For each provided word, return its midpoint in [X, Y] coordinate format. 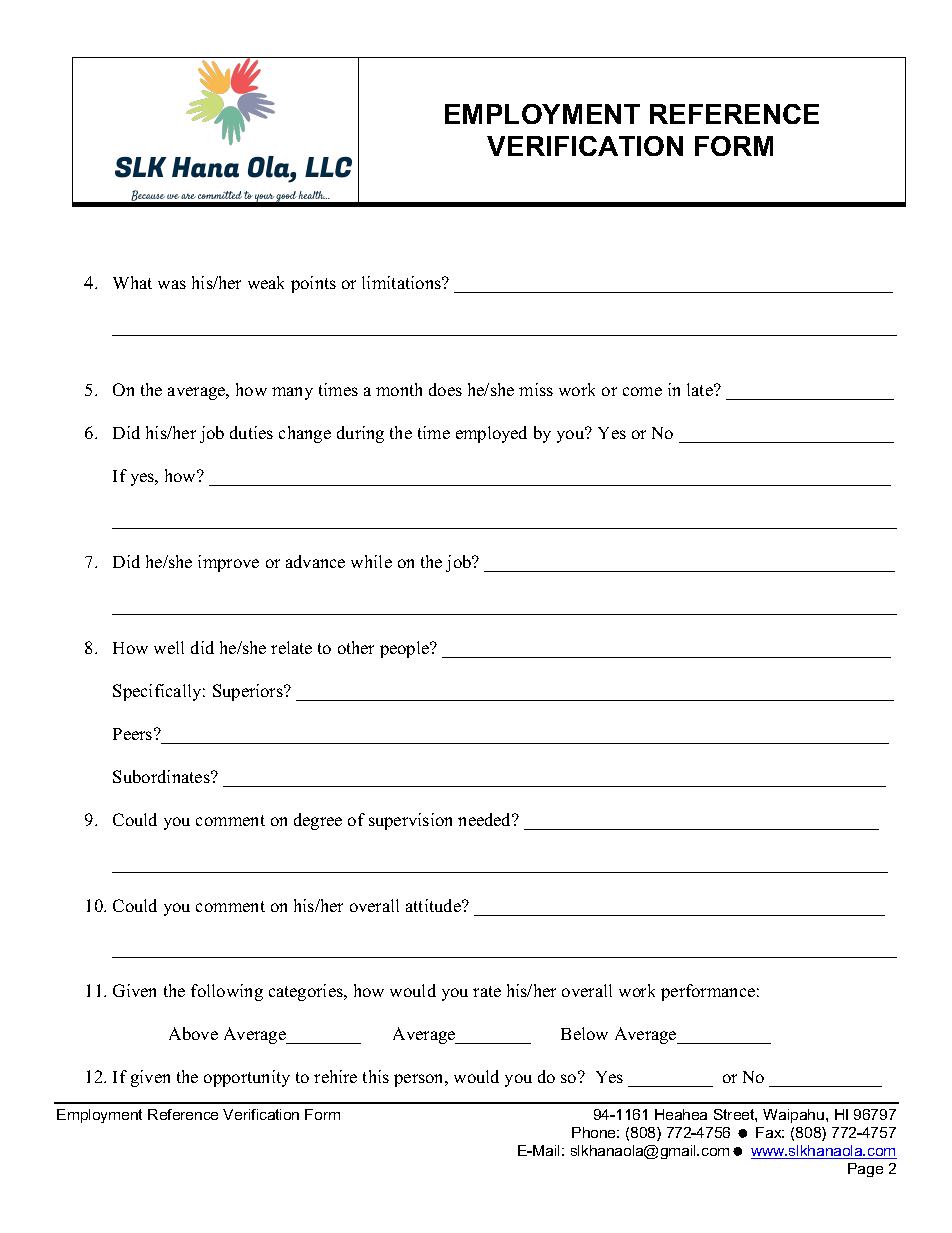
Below [584, 1033]
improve [228, 563]
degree [318, 821]
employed [491, 434]
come [642, 391]
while [371, 561]
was [172, 284]
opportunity [247, 1078]
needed [486, 819]
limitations [403, 282]
